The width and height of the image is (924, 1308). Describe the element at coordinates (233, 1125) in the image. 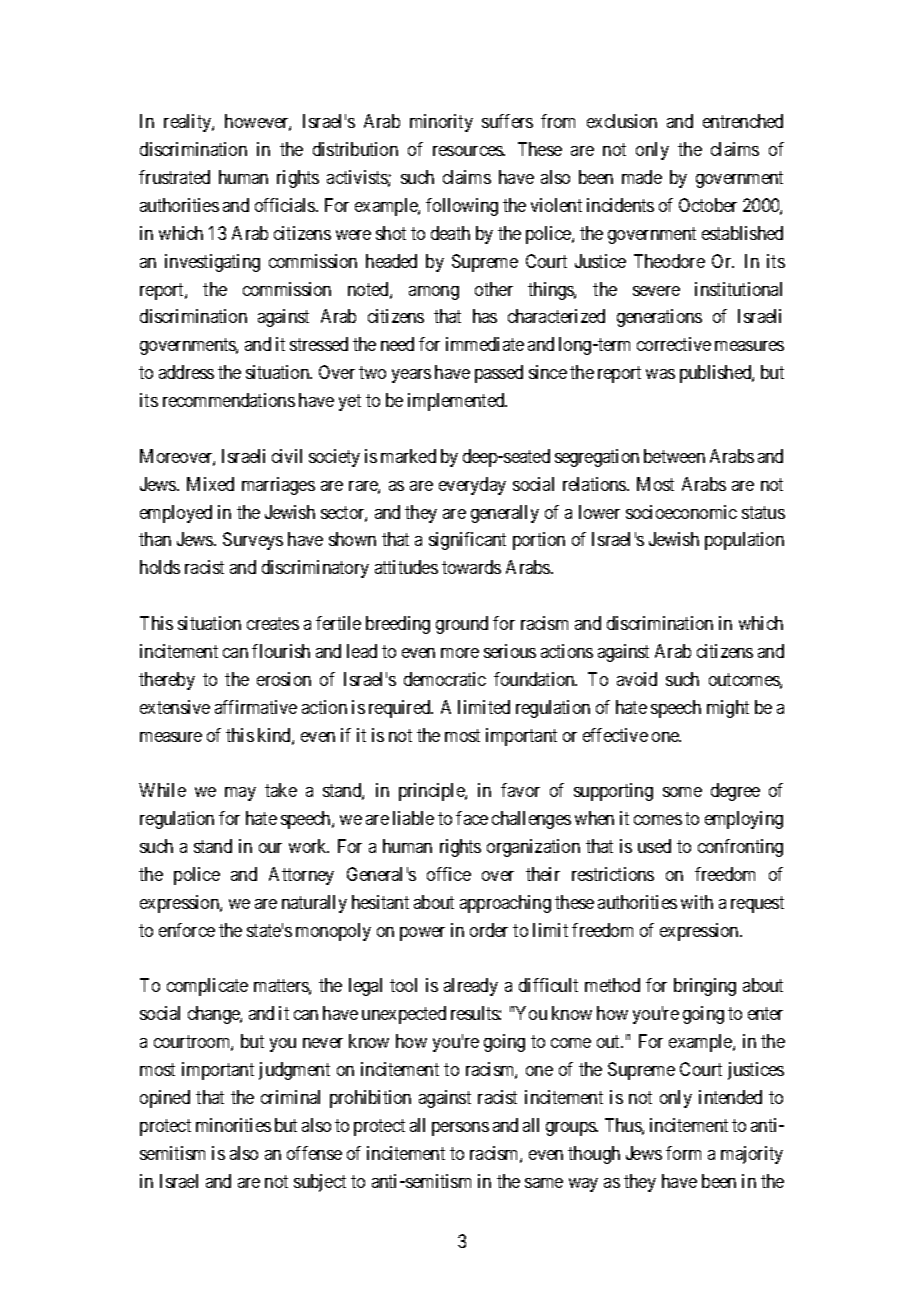

I see `minorities` at that location.
